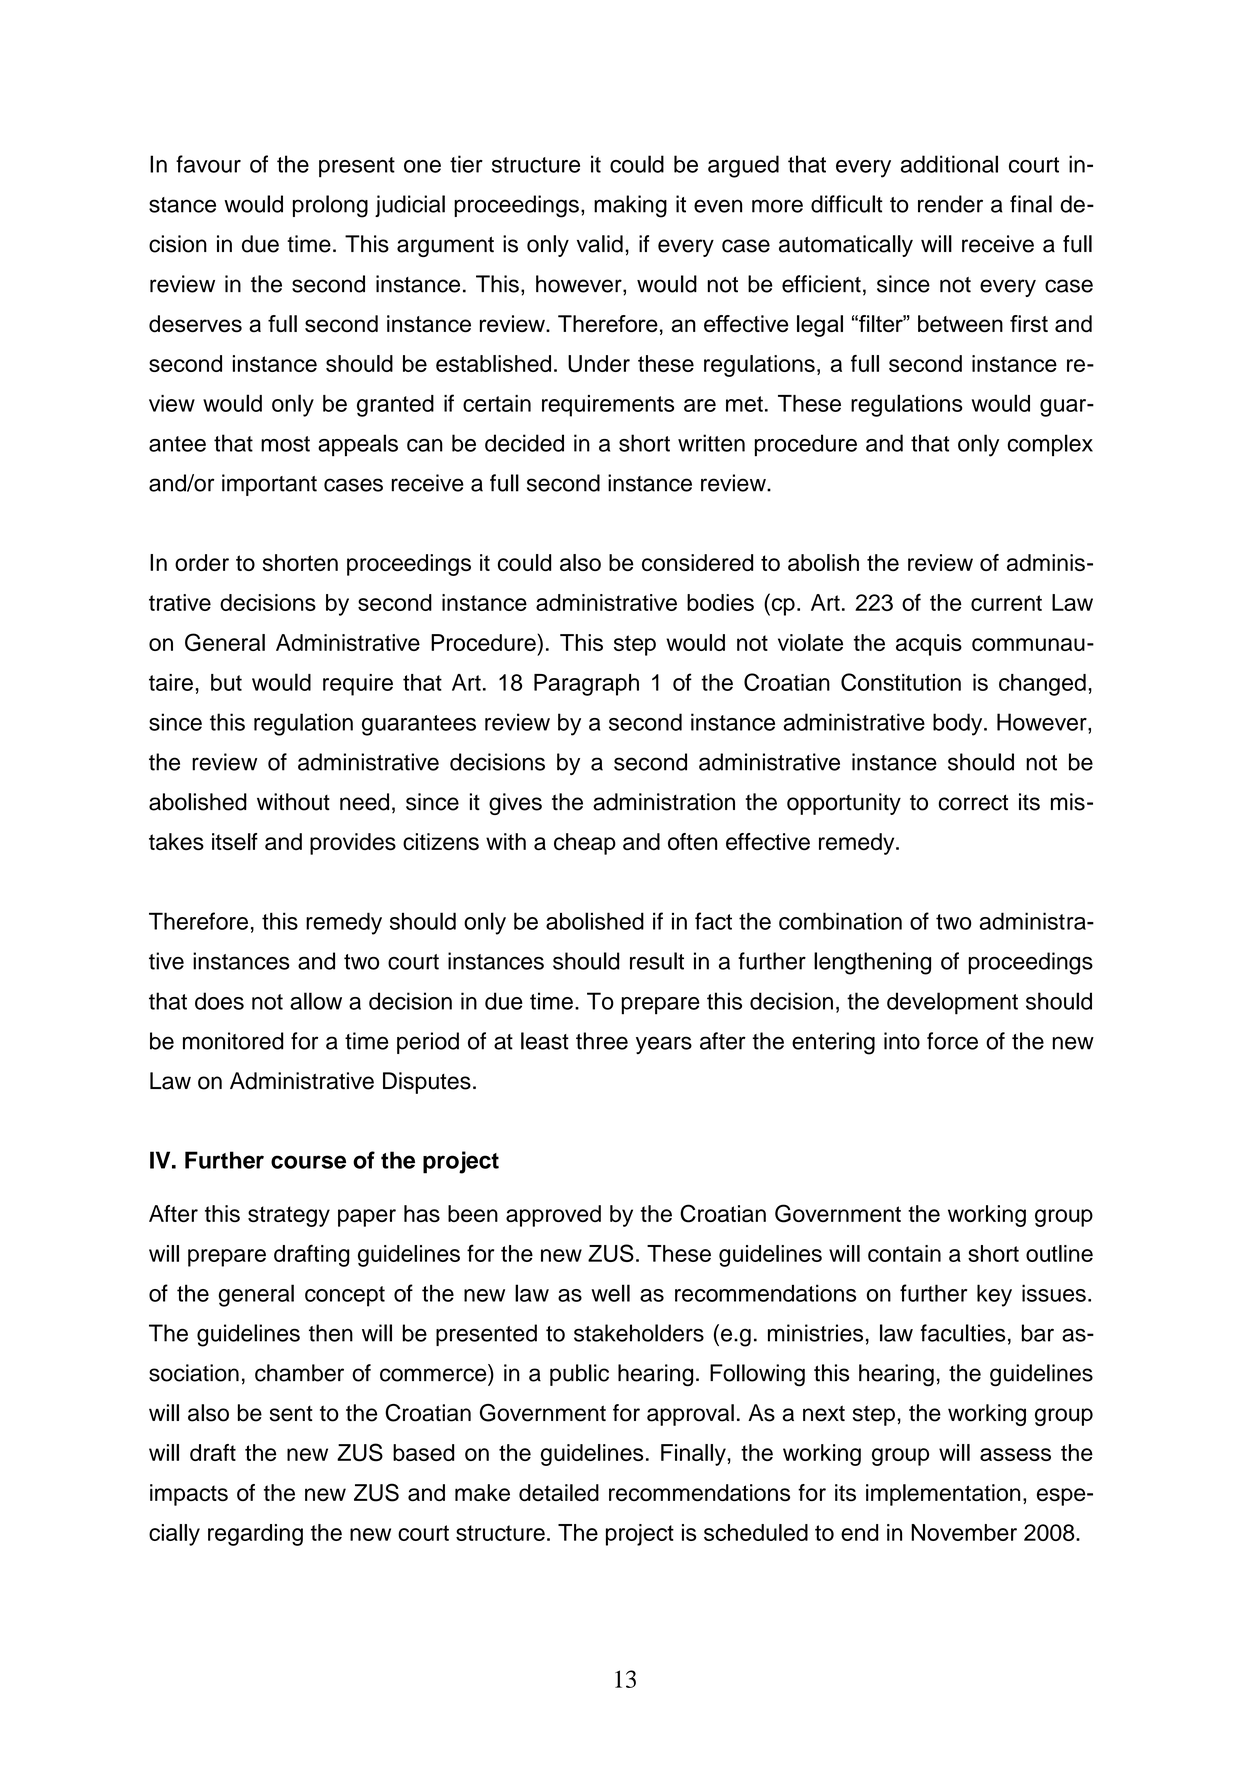  I want to click on monitored, so click(233, 1041).
